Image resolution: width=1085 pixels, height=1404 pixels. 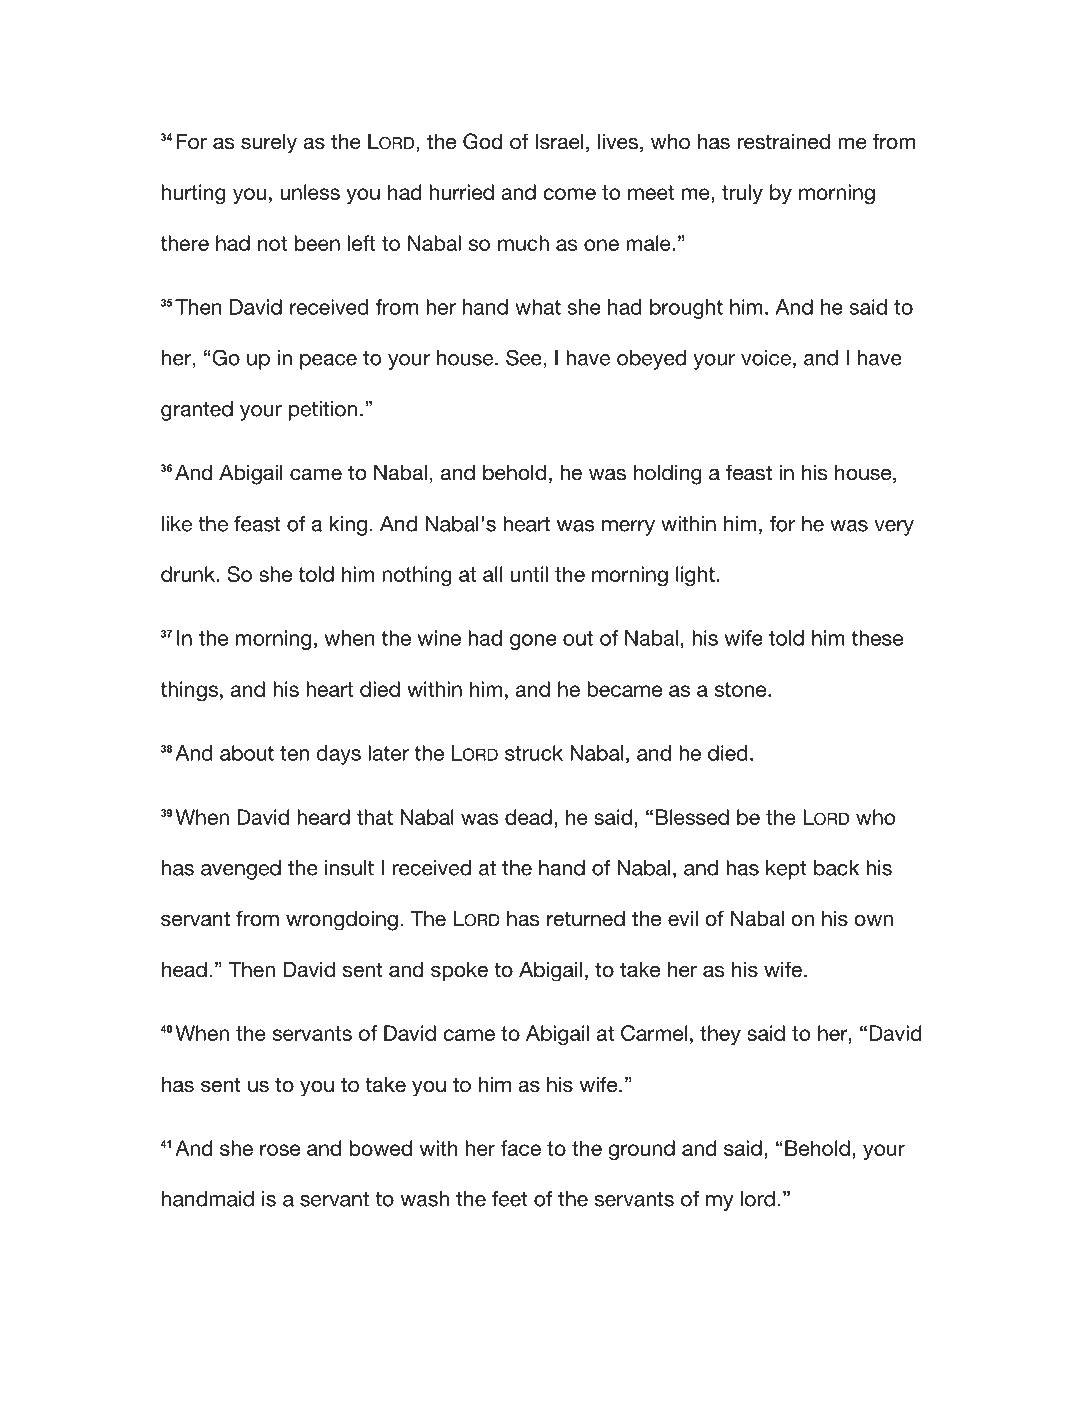 I want to click on very, so click(x=894, y=528).
